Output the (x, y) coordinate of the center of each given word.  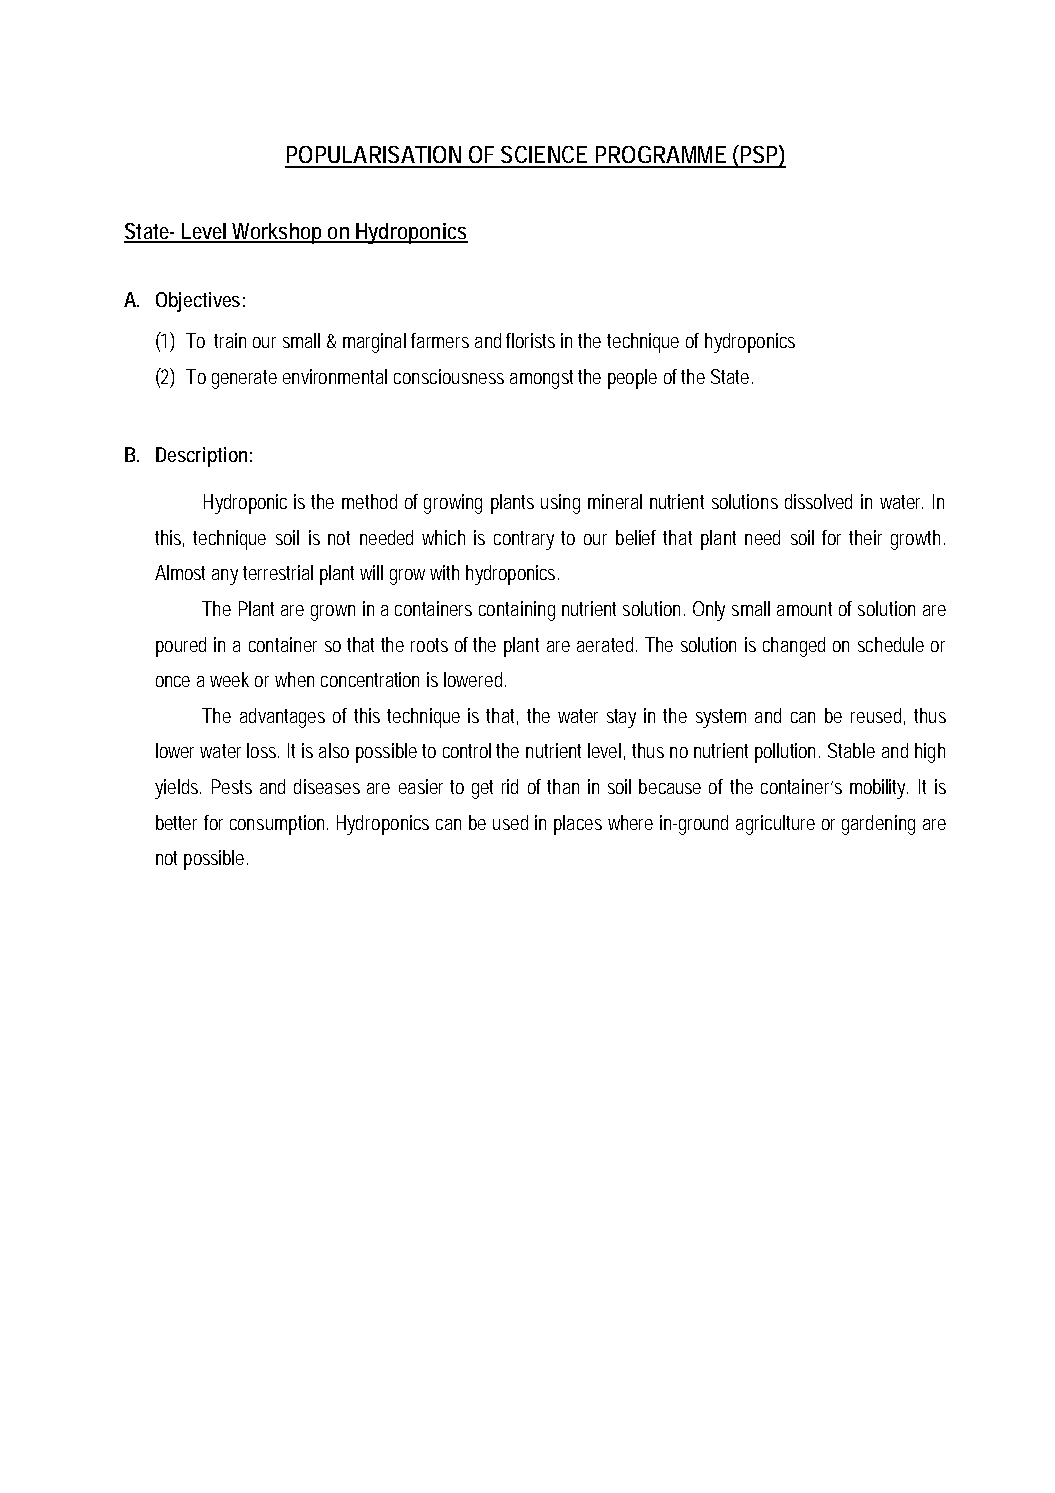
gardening (878, 825)
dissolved (818, 501)
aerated (605, 644)
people (632, 379)
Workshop (276, 233)
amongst (541, 379)
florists (530, 340)
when (294, 679)
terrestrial (278, 572)
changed (794, 647)
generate (244, 379)
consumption (277, 825)
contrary (524, 540)
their (865, 537)
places (578, 825)
